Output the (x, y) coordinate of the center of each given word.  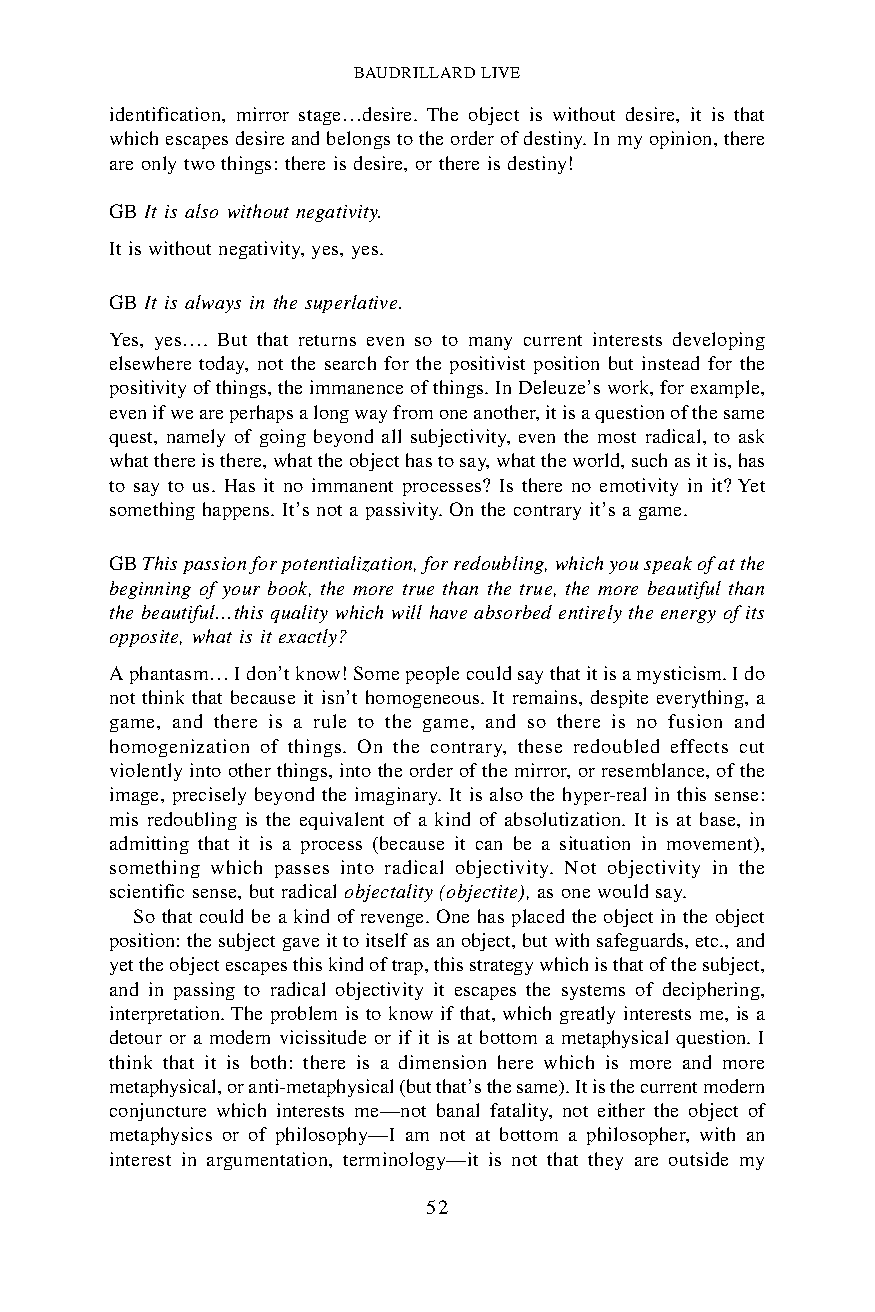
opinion (682, 140)
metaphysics (161, 1136)
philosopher (637, 1136)
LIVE (500, 72)
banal (458, 1110)
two (199, 164)
